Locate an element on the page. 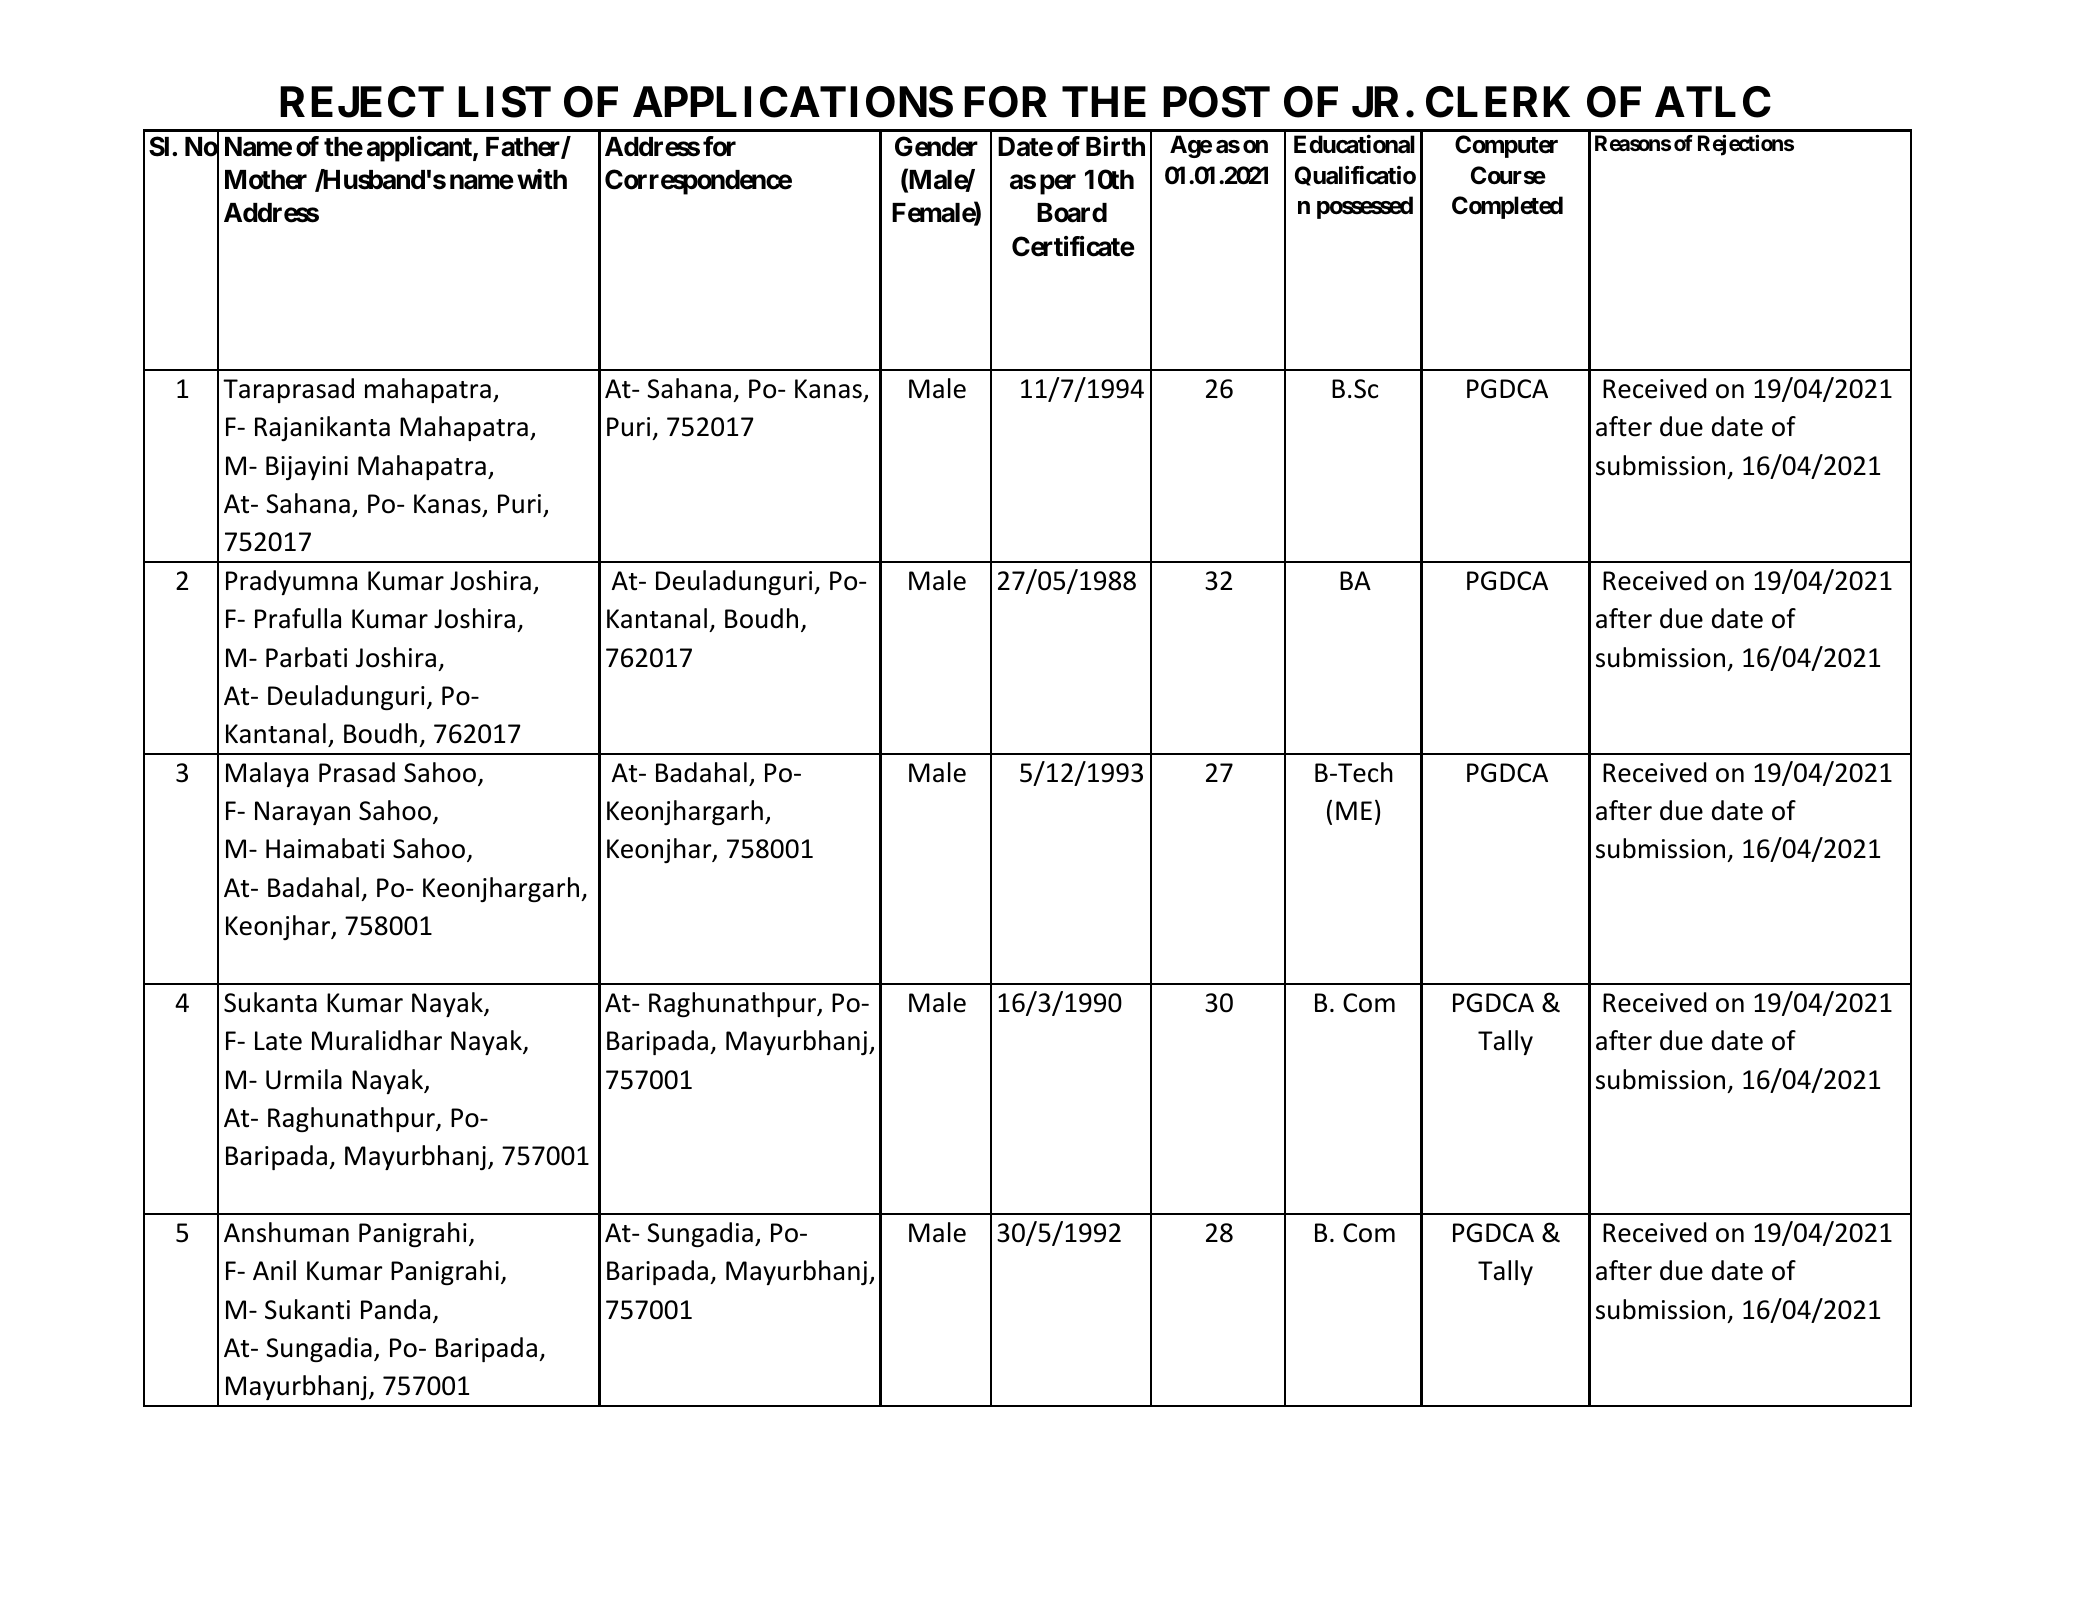 The image size is (2093, 1617). Educational is located at coordinates (1354, 144).
